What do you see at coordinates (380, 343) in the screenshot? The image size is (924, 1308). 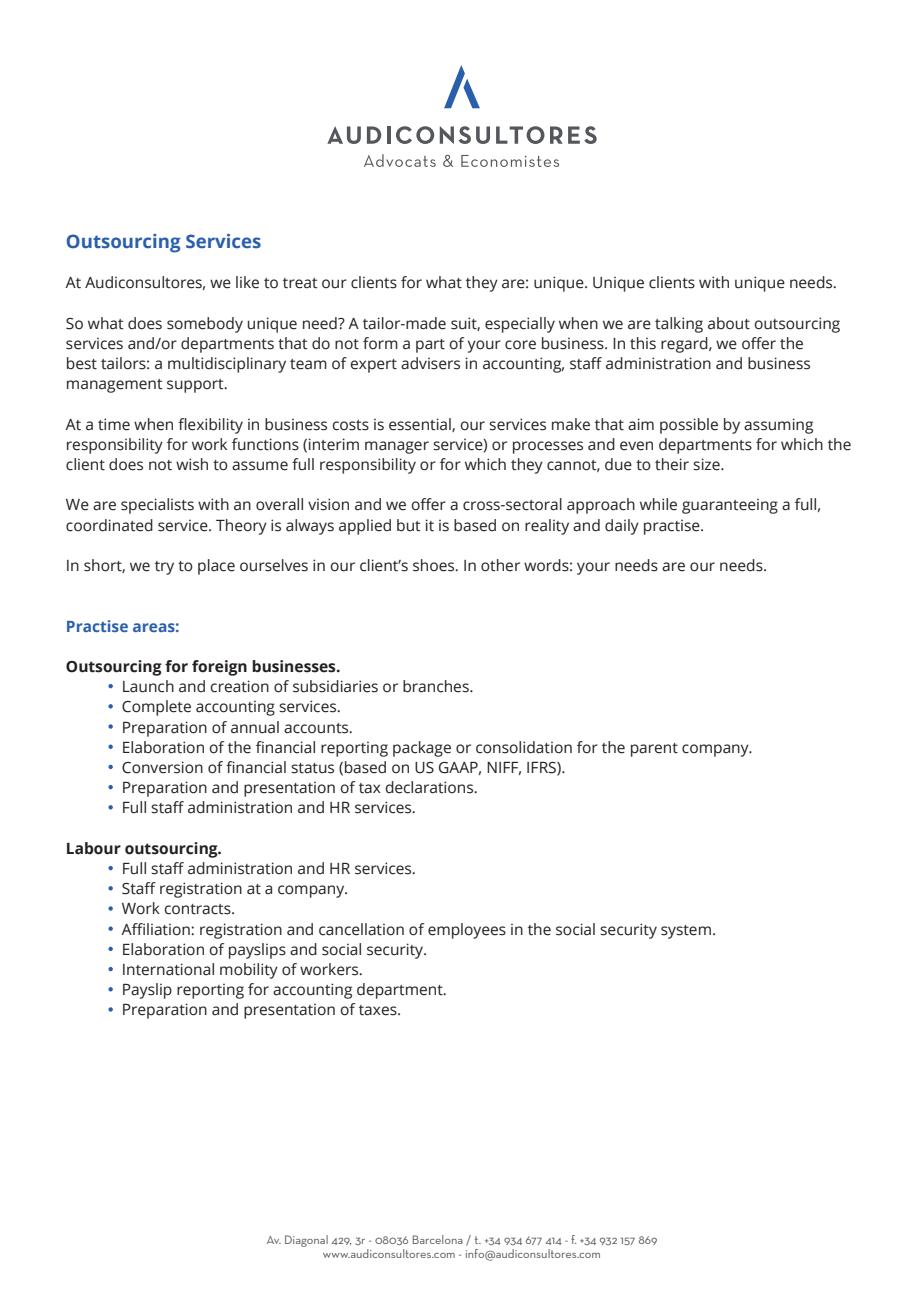 I see `form` at bounding box center [380, 343].
